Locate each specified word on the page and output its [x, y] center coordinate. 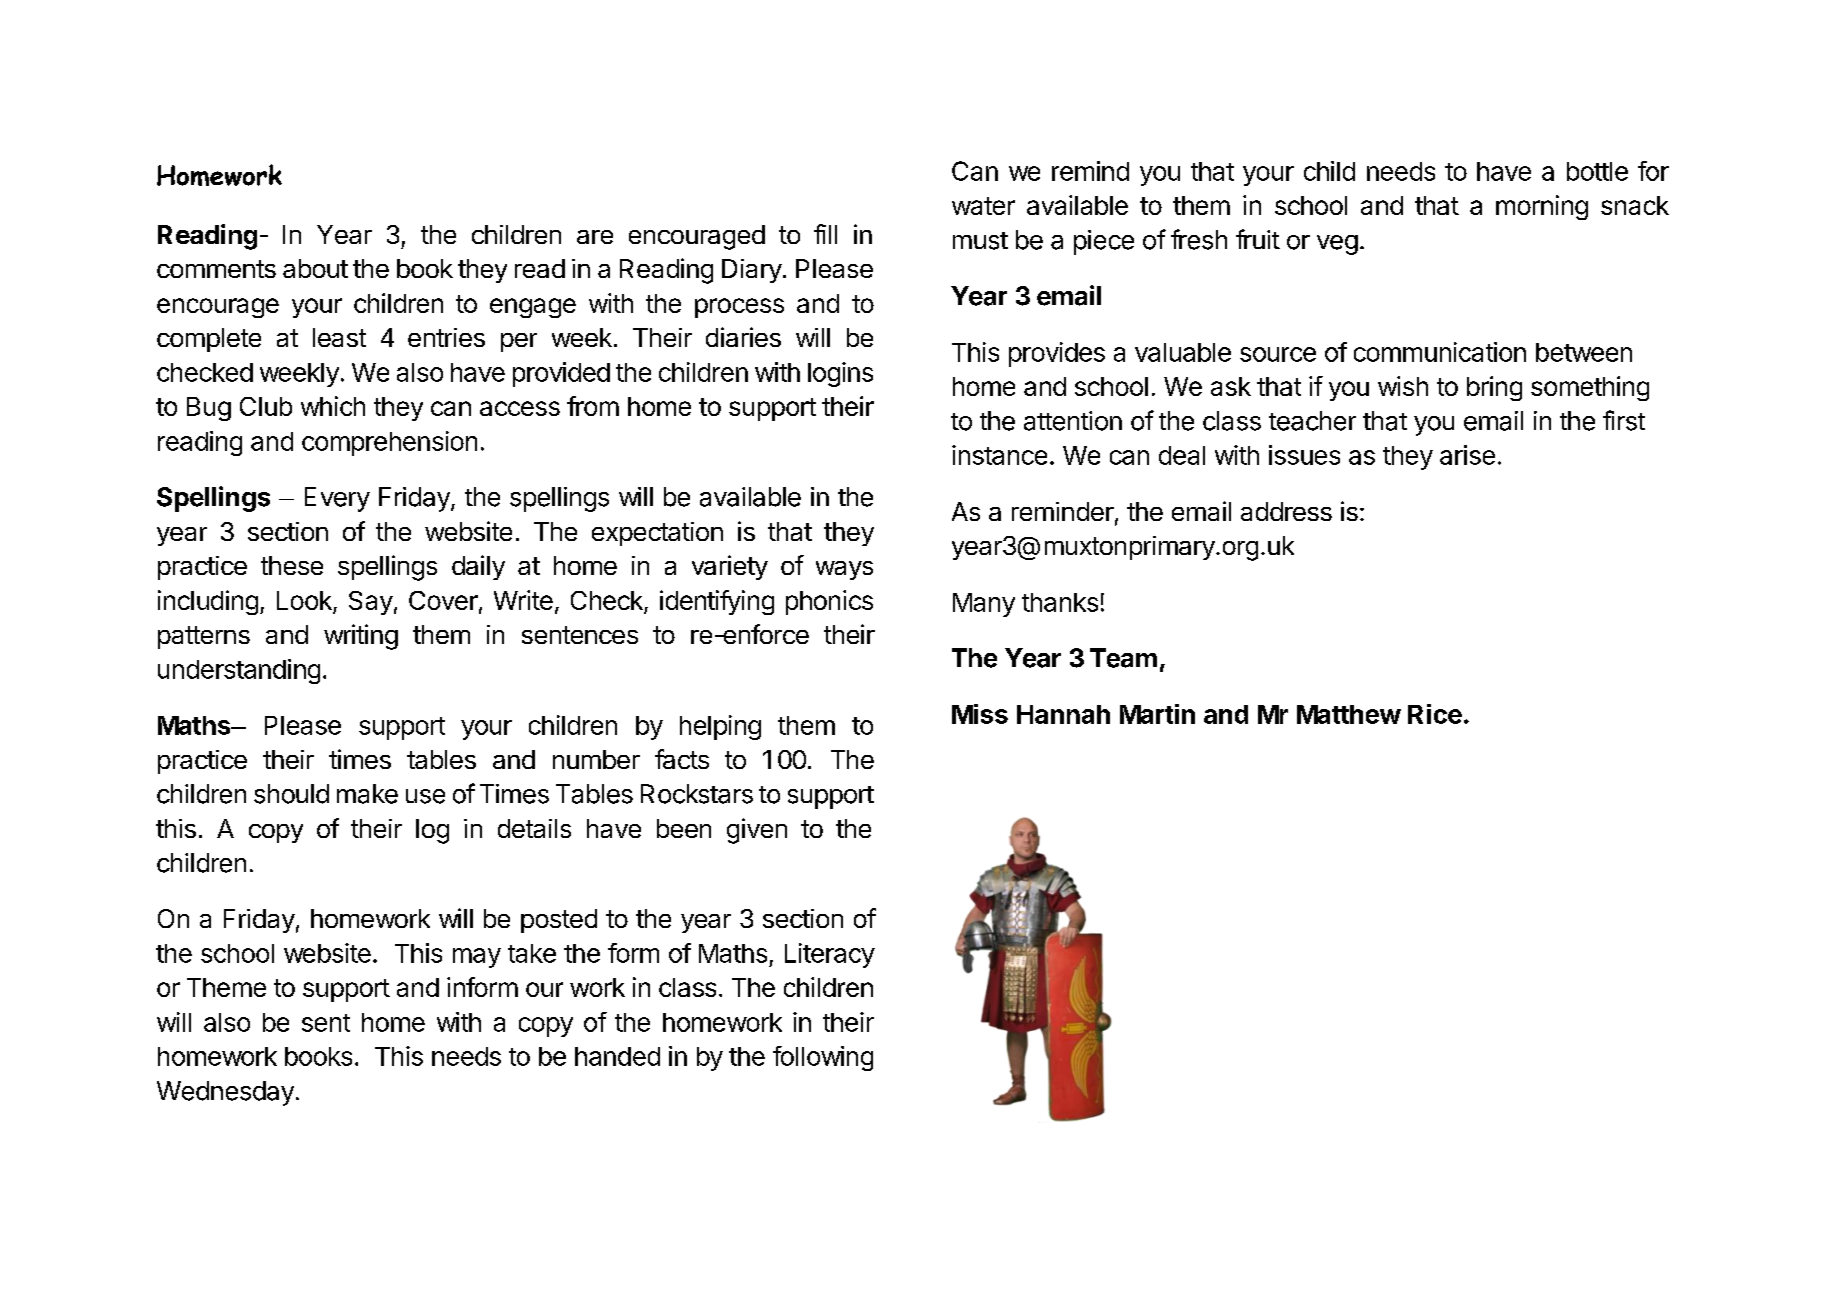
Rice [1435, 714]
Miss [980, 714]
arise [1467, 455]
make [367, 794]
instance [999, 455]
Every [337, 499]
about [315, 268]
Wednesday [225, 1093]
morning [1542, 207]
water [983, 206]
